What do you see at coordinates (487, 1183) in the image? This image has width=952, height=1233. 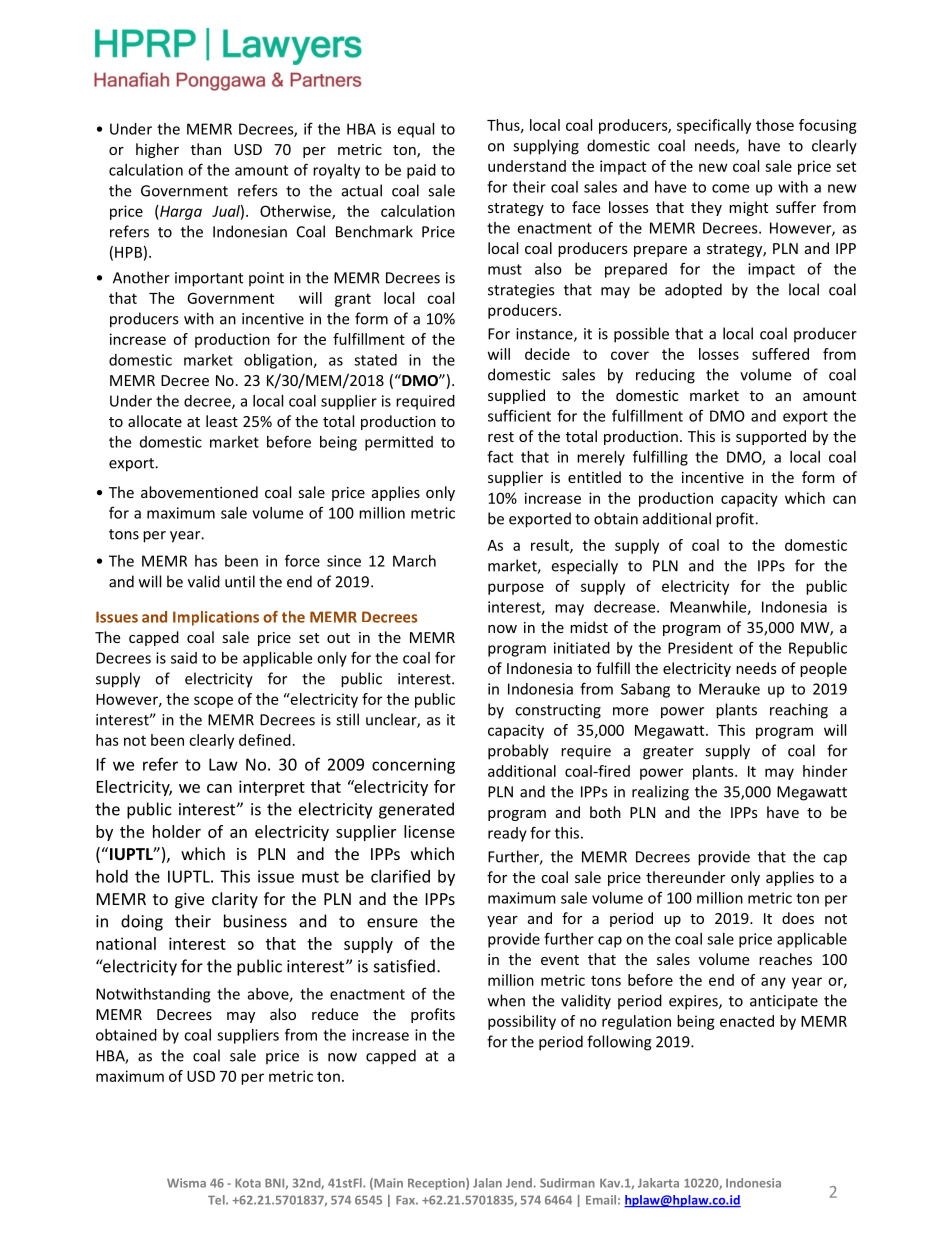 I see `Jalan` at bounding box center [487, 1183].
